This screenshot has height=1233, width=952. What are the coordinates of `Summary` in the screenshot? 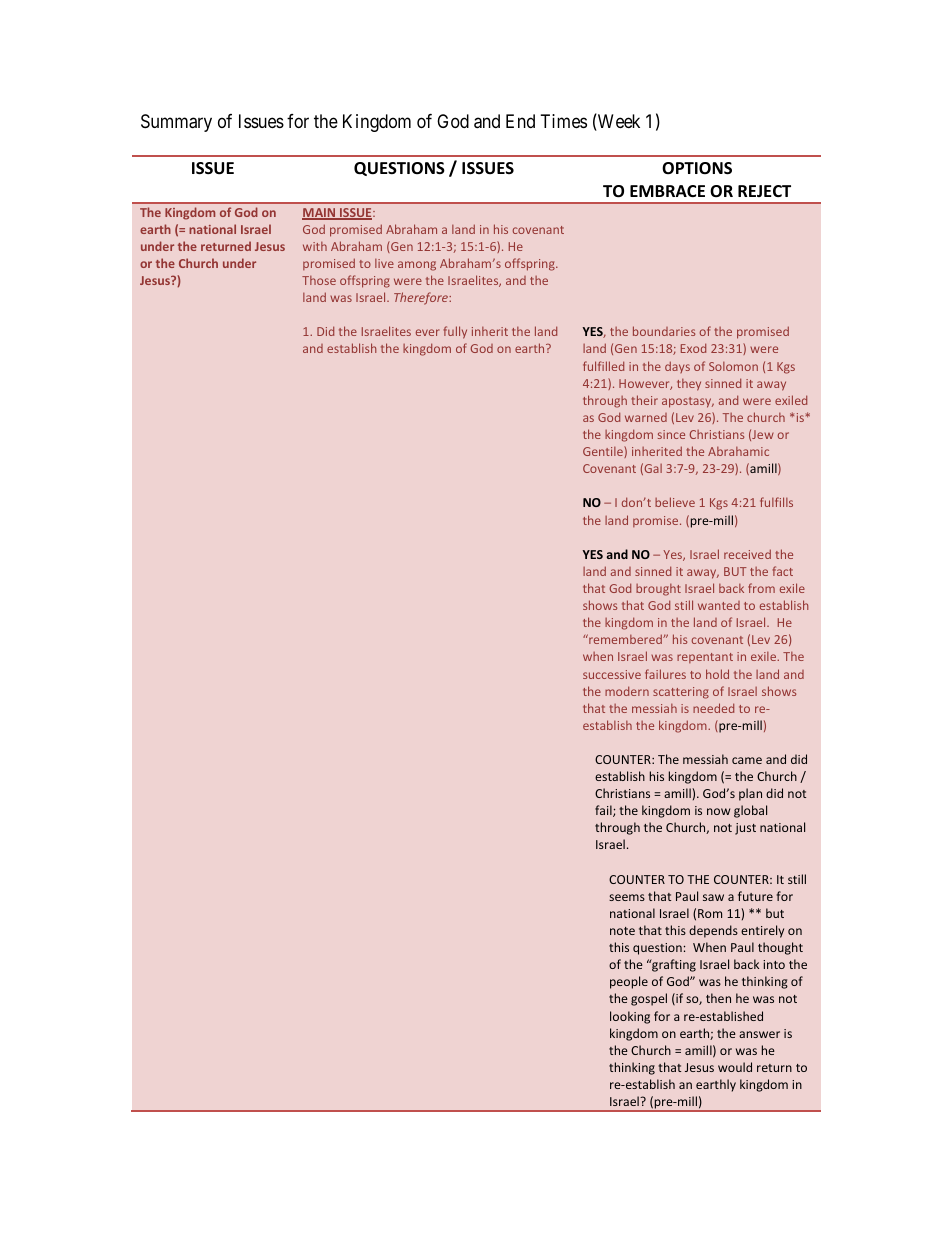 It's located at (176, 123).
